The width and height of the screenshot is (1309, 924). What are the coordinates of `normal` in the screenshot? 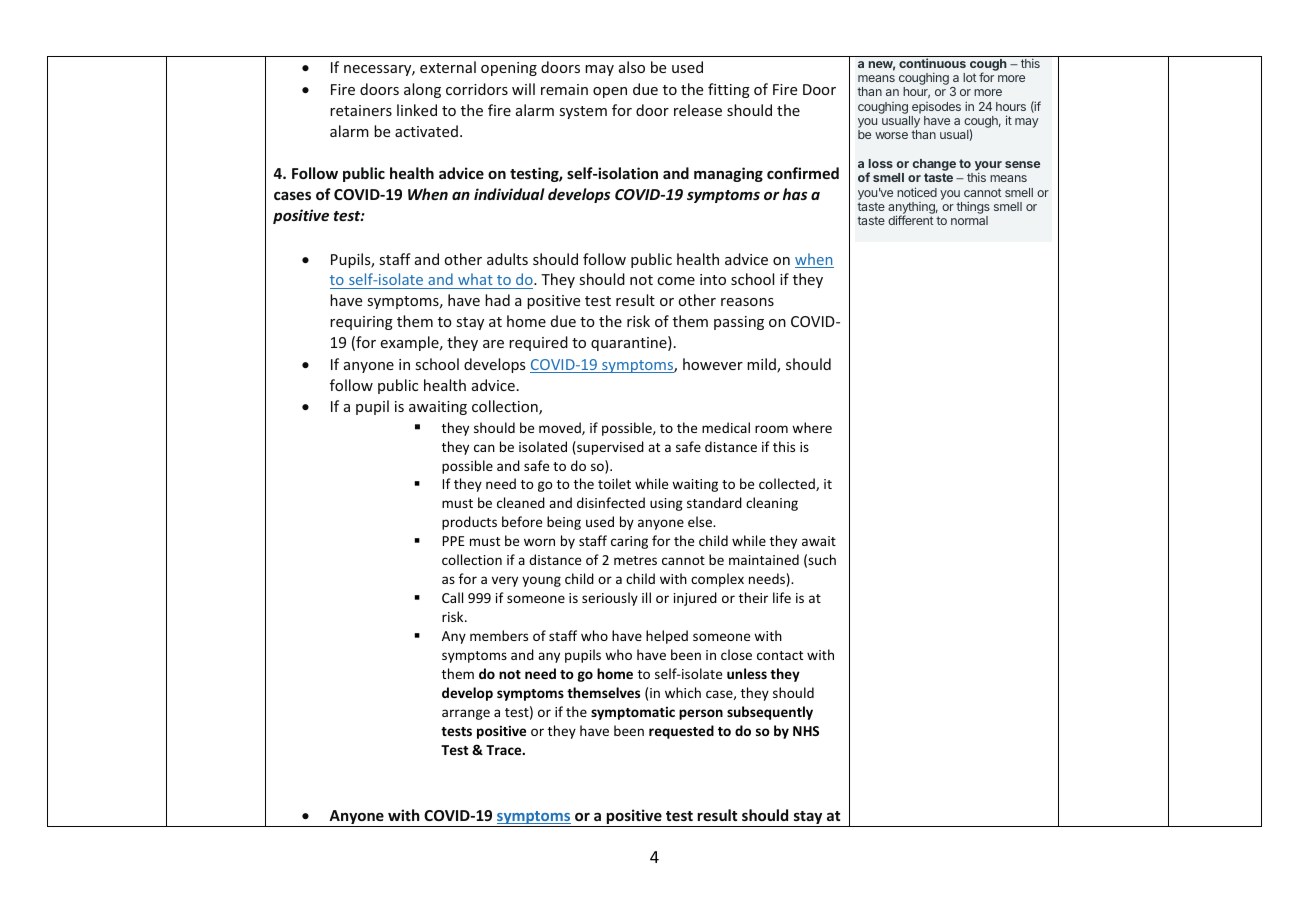 It's located at (969, 220).
